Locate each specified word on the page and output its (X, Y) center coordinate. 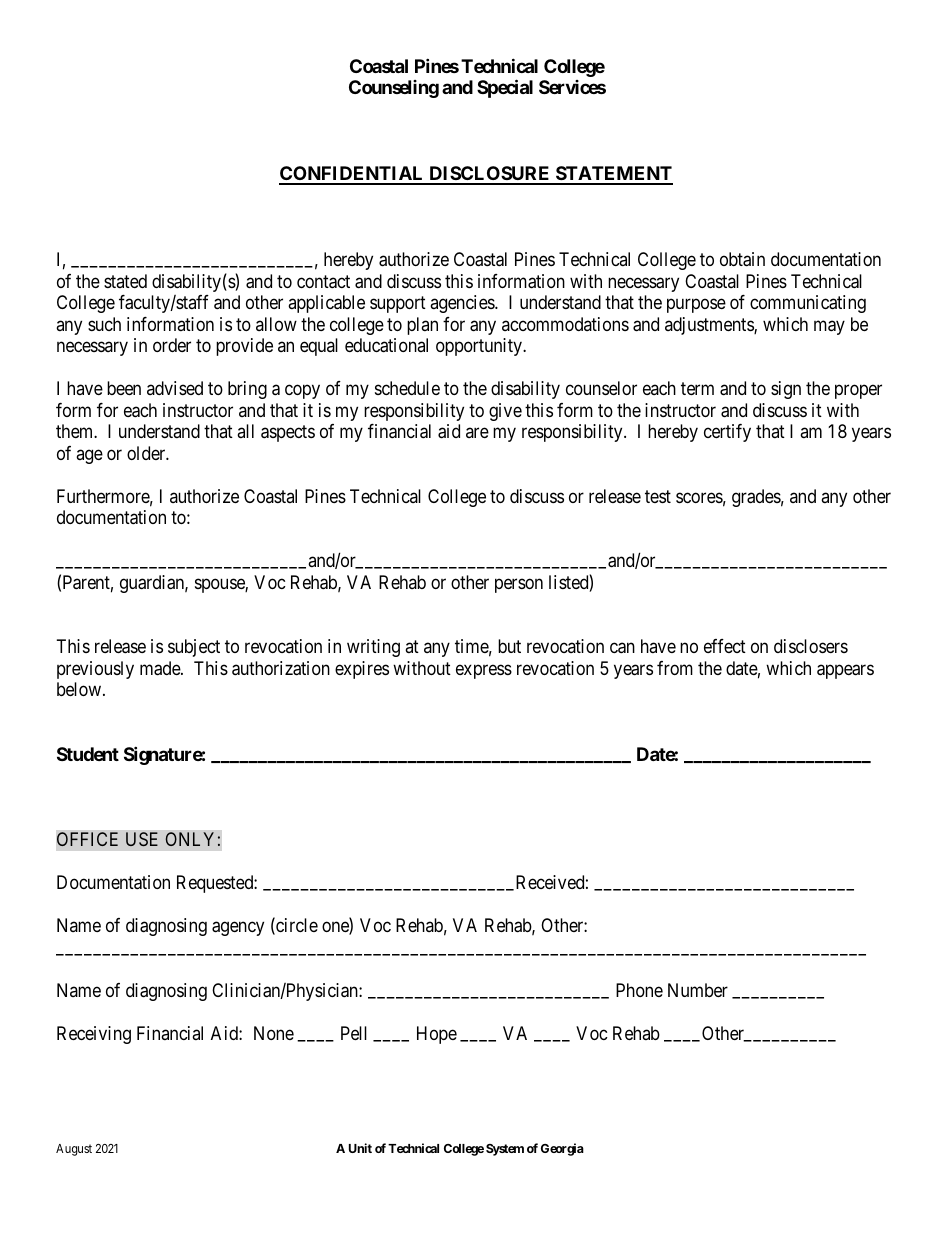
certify (727, 433)
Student (88, 754)
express (484, 671)
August (74, 1150)
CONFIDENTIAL (352, 175)
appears (845, 671)
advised (175, 388)
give (505, 412)
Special (505, 89)
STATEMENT (613, 175)
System (505, 1150)
